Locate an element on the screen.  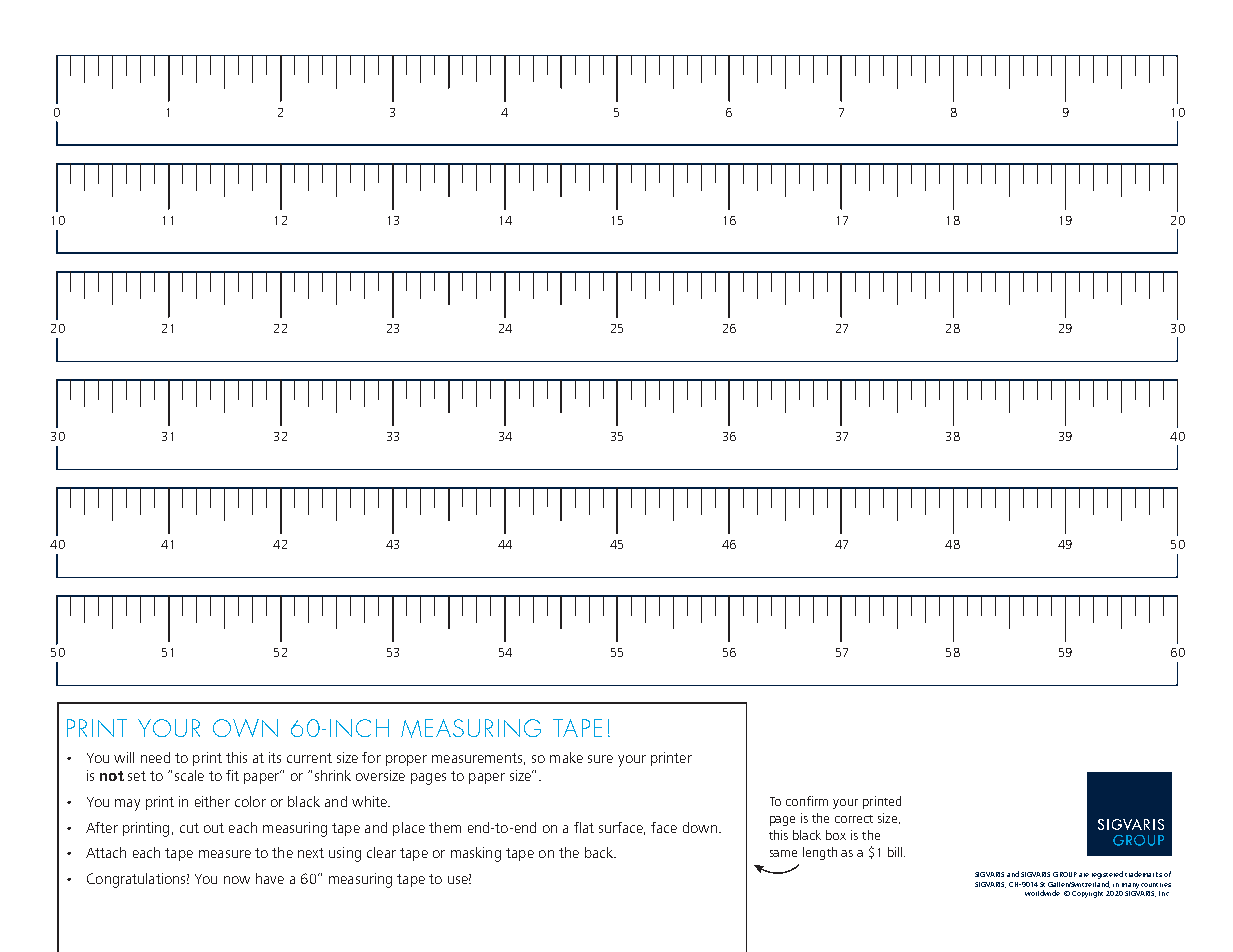
proper is located at coordinates (406, 760).
